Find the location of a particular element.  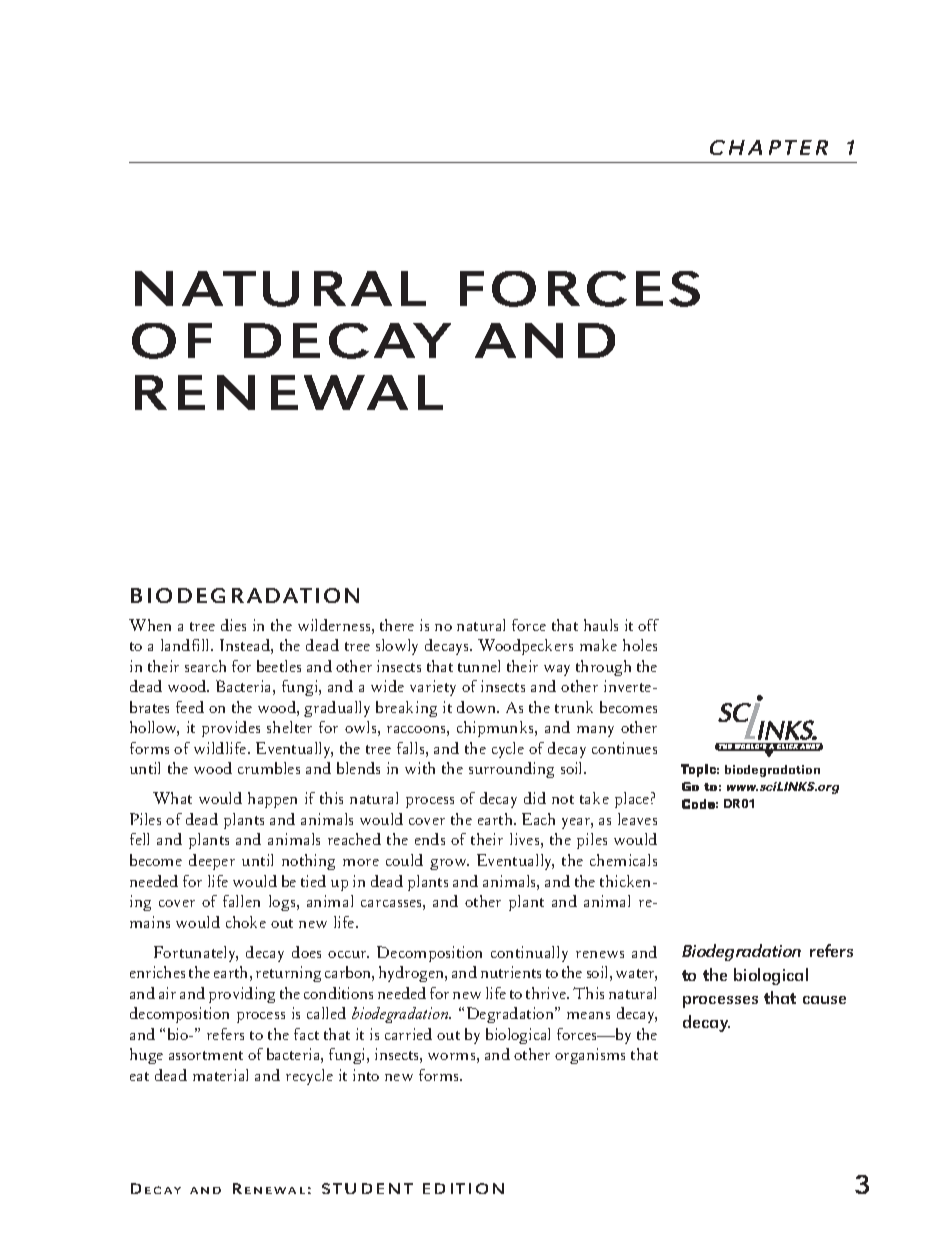

surrounding is located at coordinates (511, 770).
